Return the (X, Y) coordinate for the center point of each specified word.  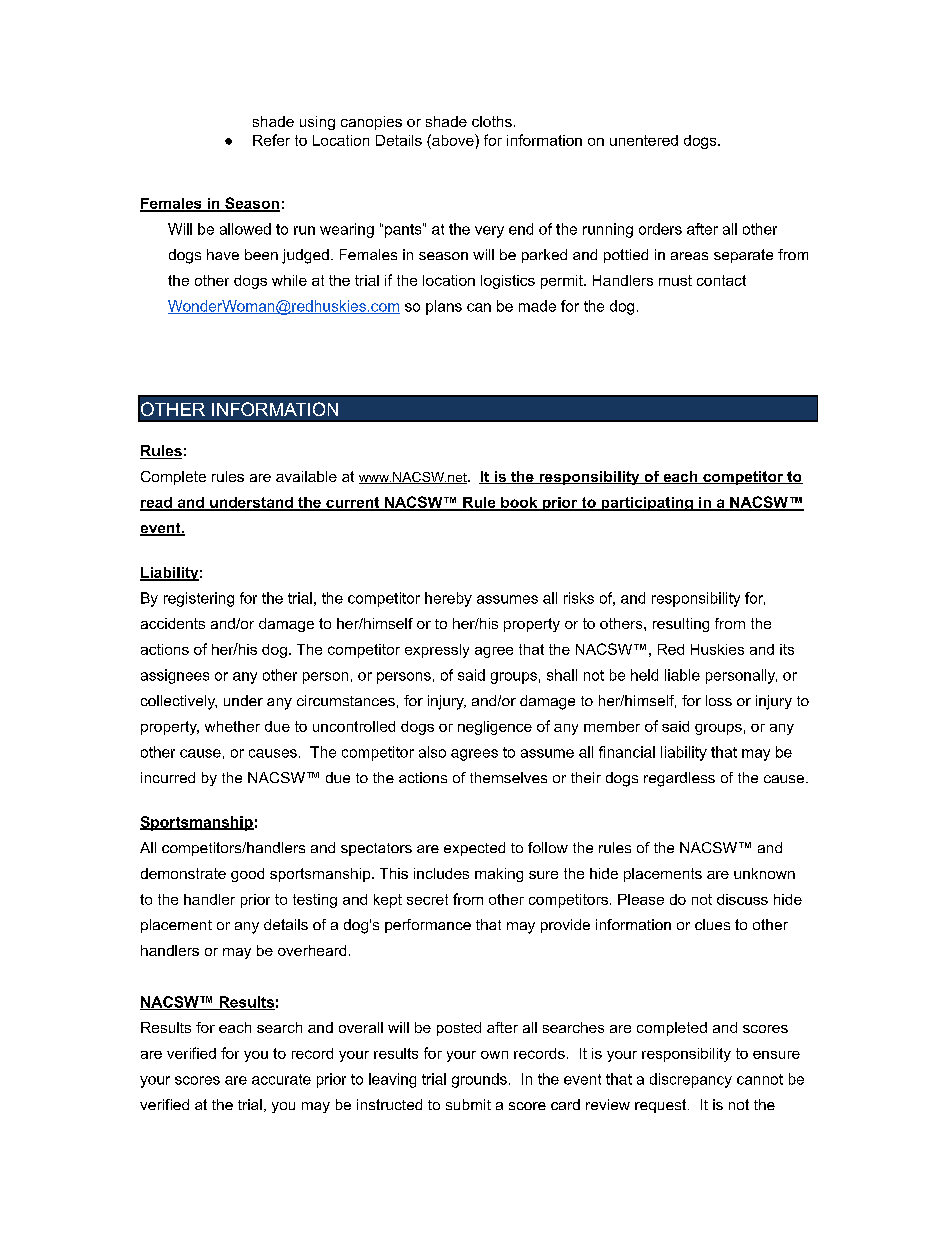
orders (660, 229)
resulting (681, 625)
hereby (448, 599)
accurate (281, 1079)
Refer (271, 140)
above (453, 140)
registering (199, 599)
